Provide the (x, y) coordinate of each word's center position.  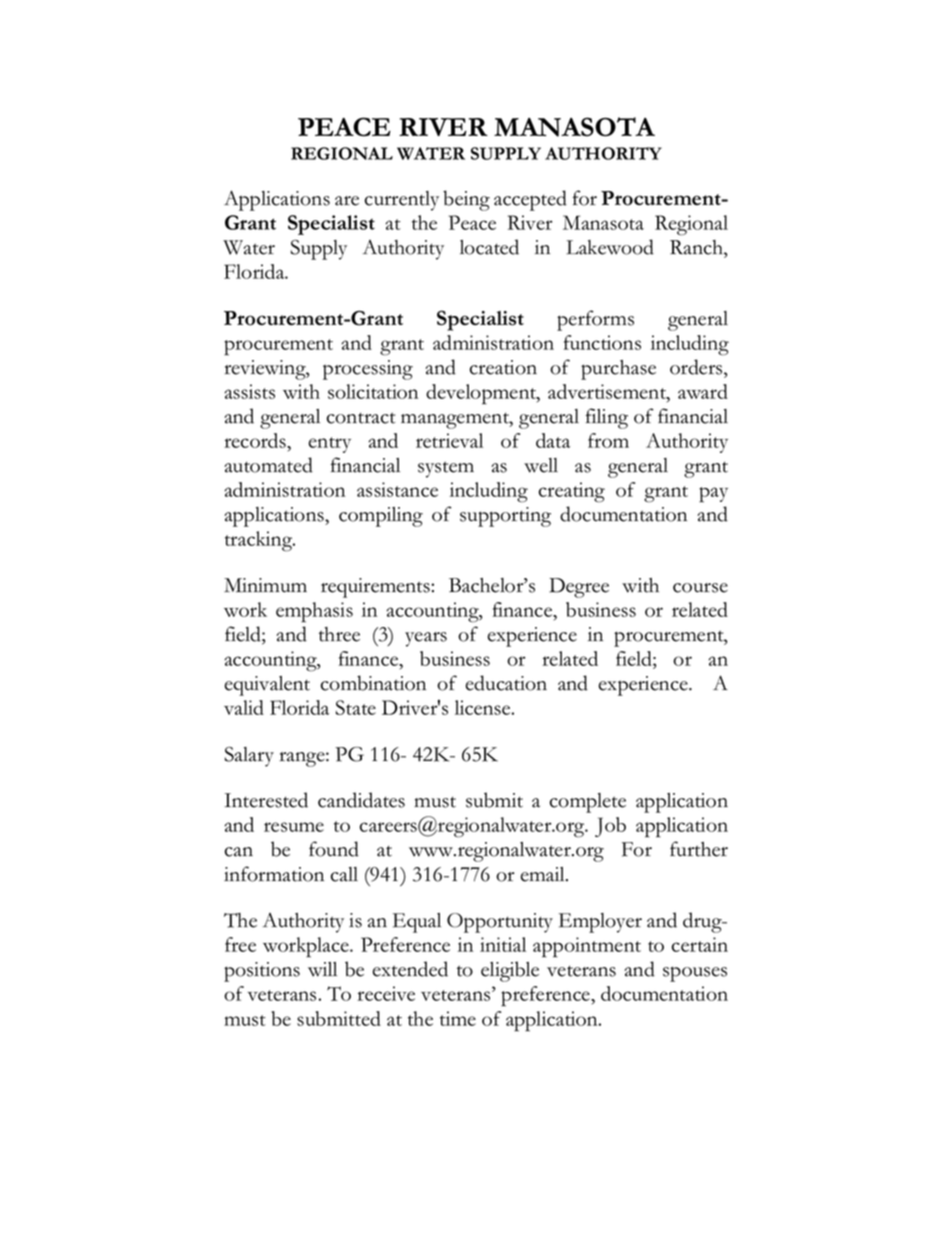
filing (607, 418)
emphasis (314, 612)
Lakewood (610, 247)
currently (402, 201)
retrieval (449, 440)
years (426, 639)
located (489, 247)
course (700, 588)
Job (610, 827)
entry (329, 445)
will (322, 969)
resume (294, 827)
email (544, 874)
